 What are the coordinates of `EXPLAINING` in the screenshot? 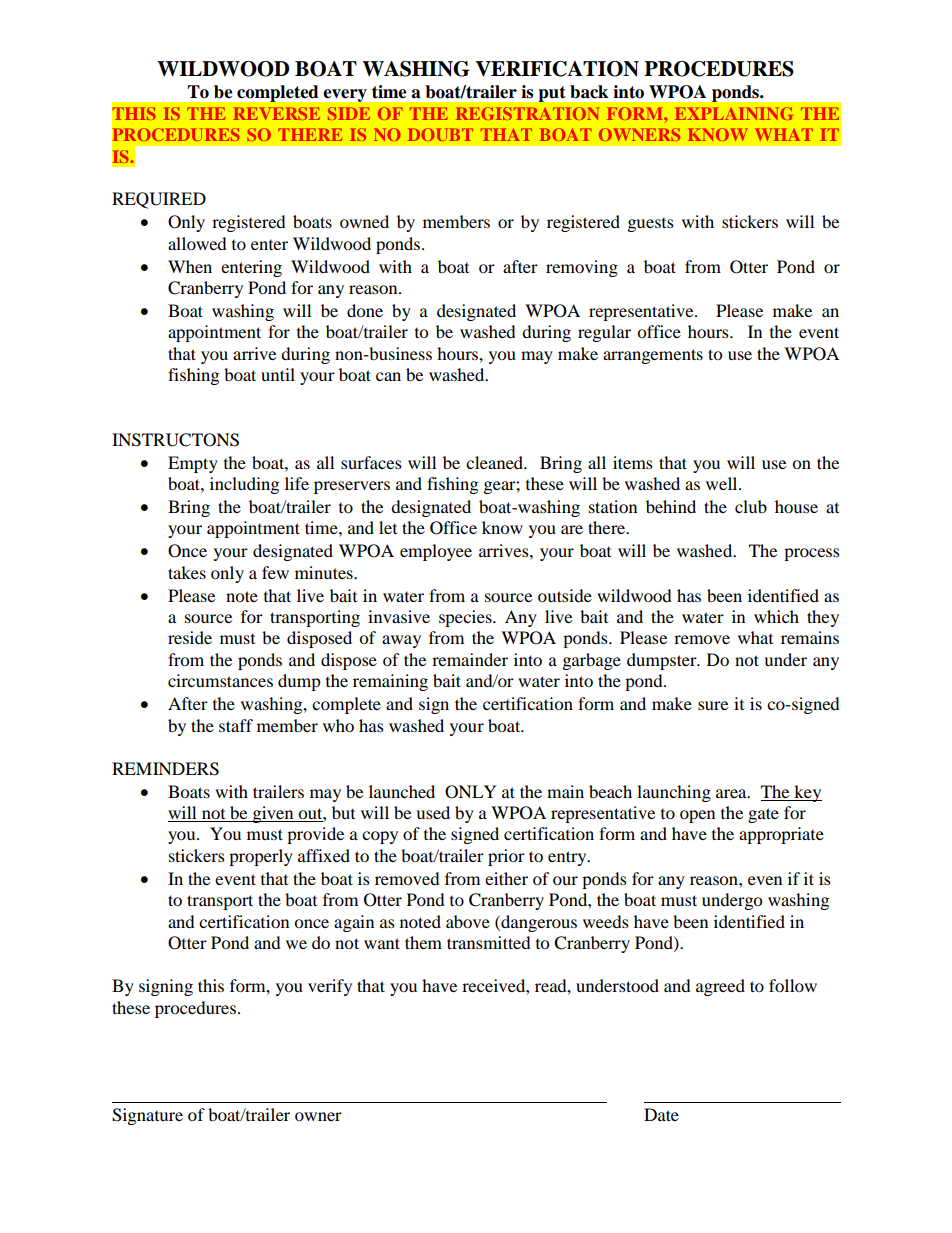 It's located at (734, 113).
